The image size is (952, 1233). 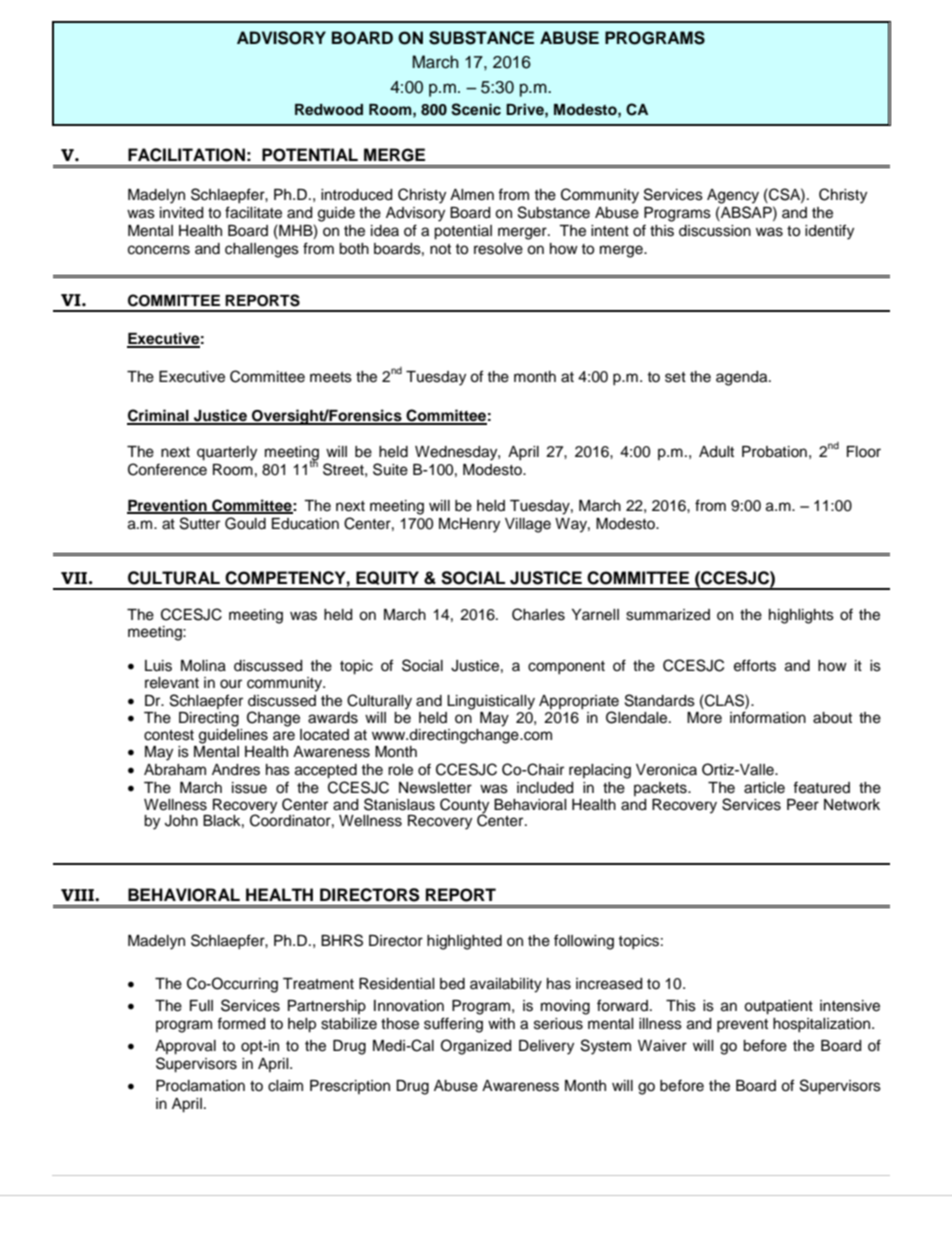 What do you see at coordinates (803, 805) in the screenshot?
I see `Peer` at bounding box center [803, 805].
